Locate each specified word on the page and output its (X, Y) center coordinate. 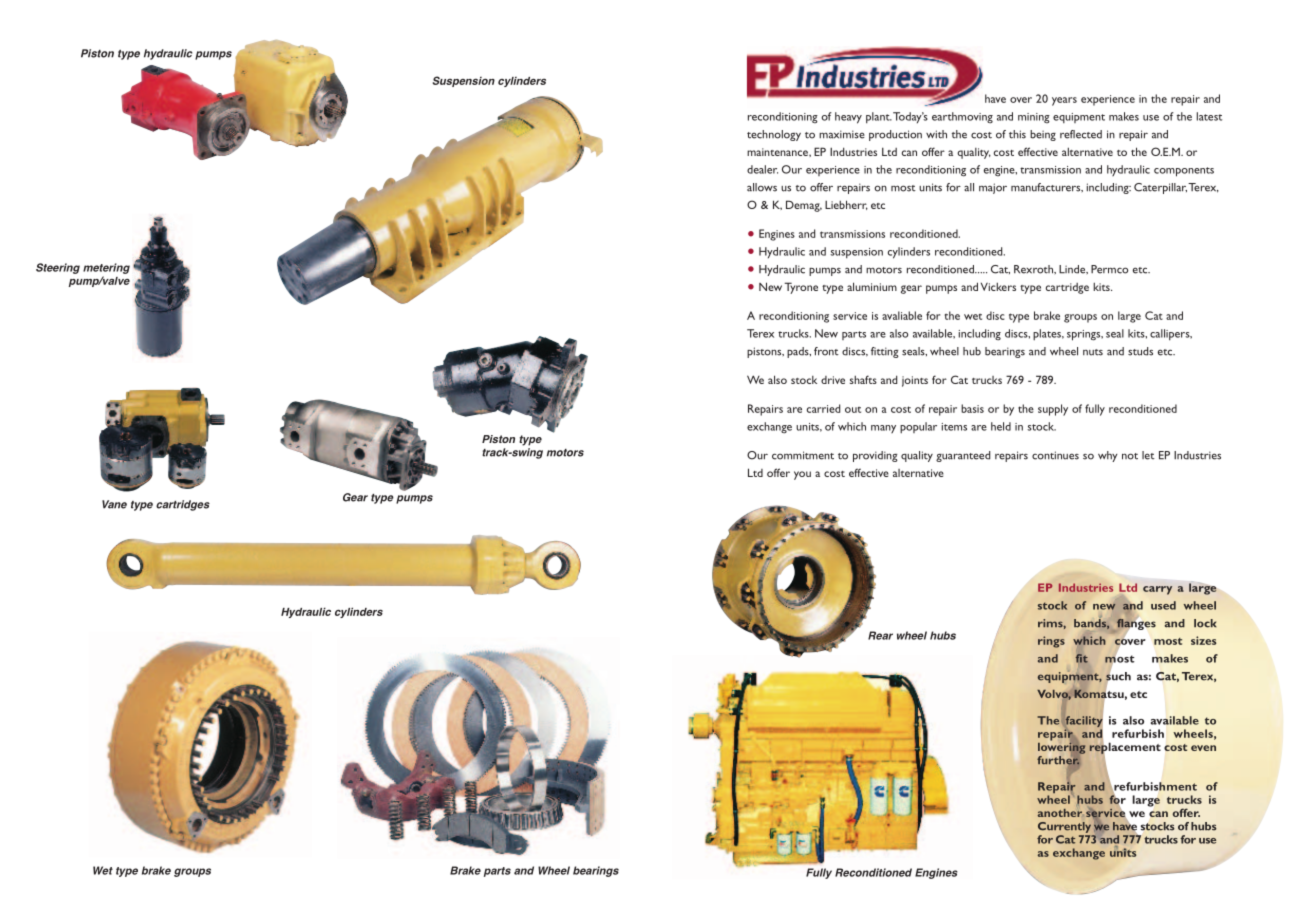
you (802, 475)
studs (1140, 351)
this (1017, 134)
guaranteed (963, 456)
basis (972, 408)
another (1061, 813)
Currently (1064, 827)
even (1203, 748)
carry (1157, 590)
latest (1209, 116)
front (826, 351)
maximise (842, 134)
